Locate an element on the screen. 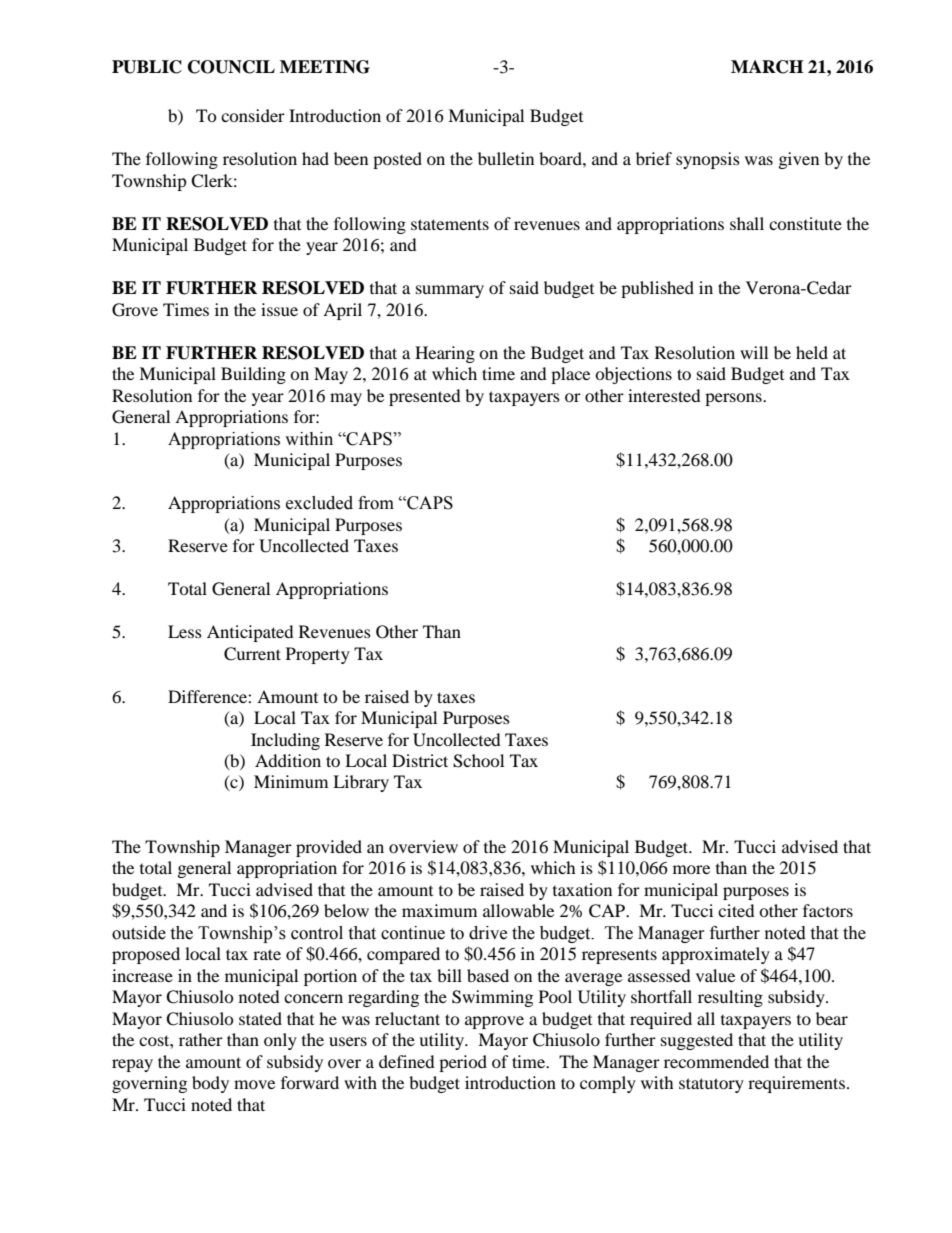 The image size is (952, 1233). issue is located at coordinates (279, 309).
